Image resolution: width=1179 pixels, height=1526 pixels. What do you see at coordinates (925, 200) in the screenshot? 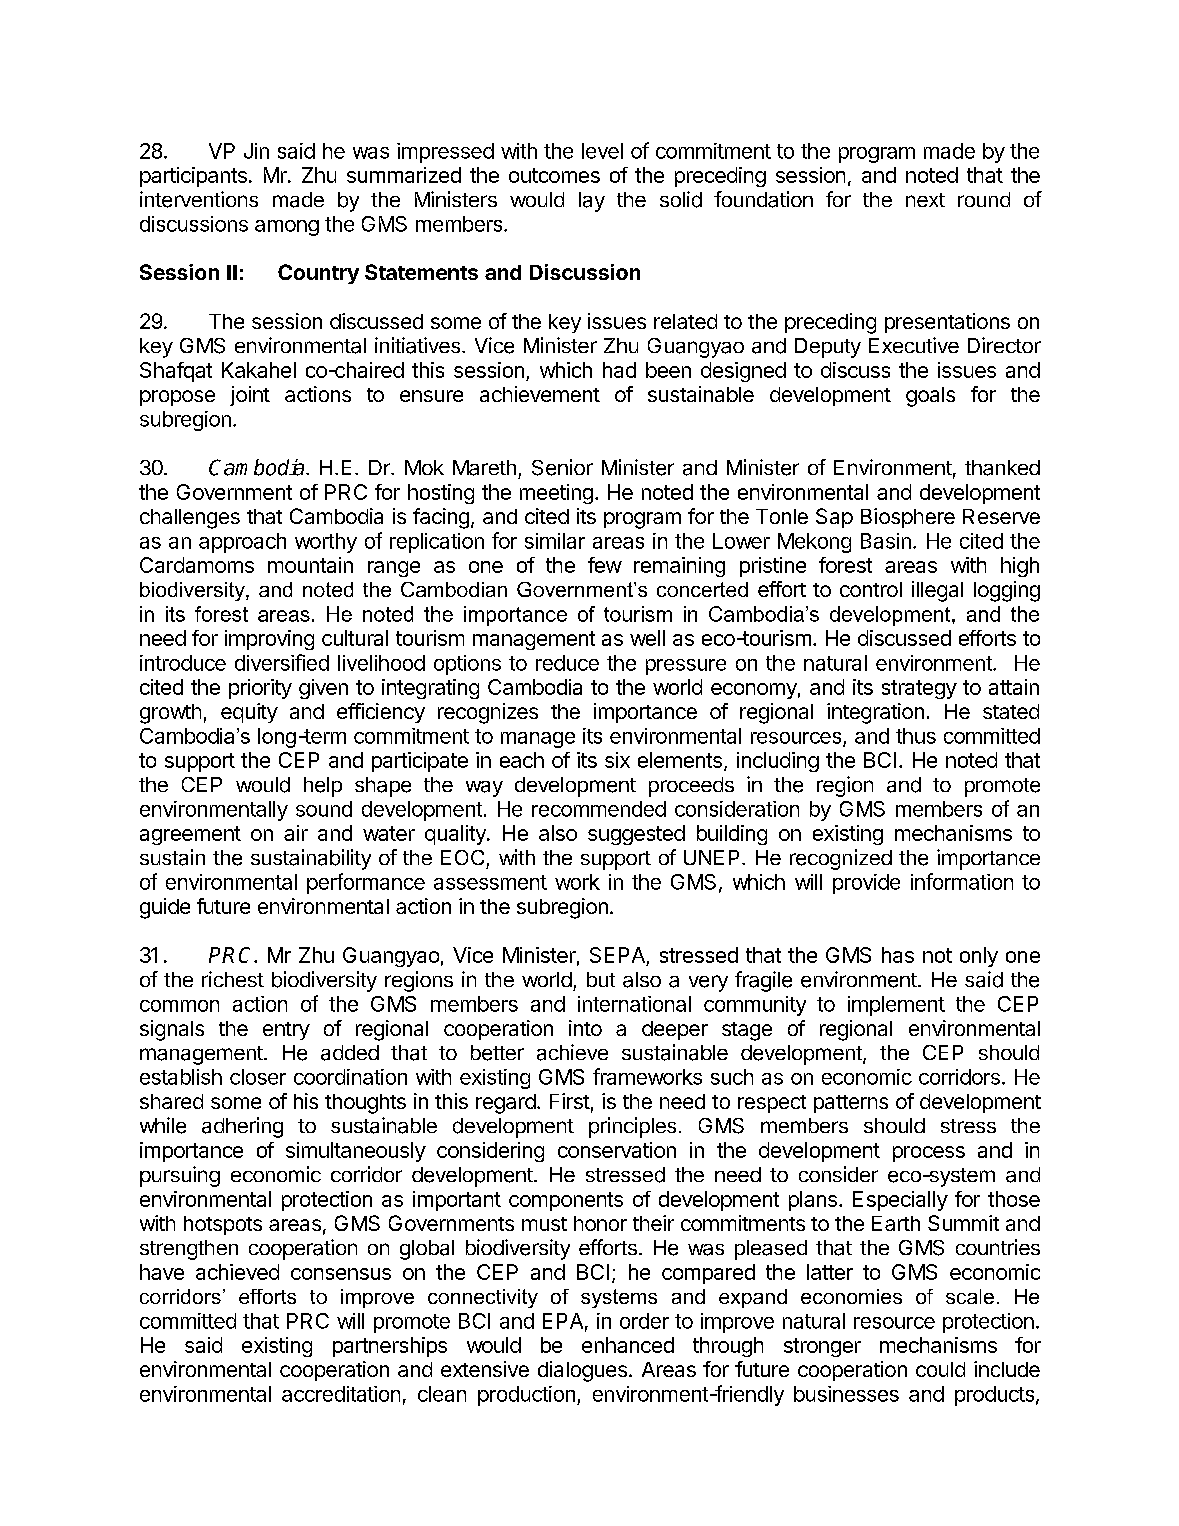
I see `next` at bounding box center [925, 200].
